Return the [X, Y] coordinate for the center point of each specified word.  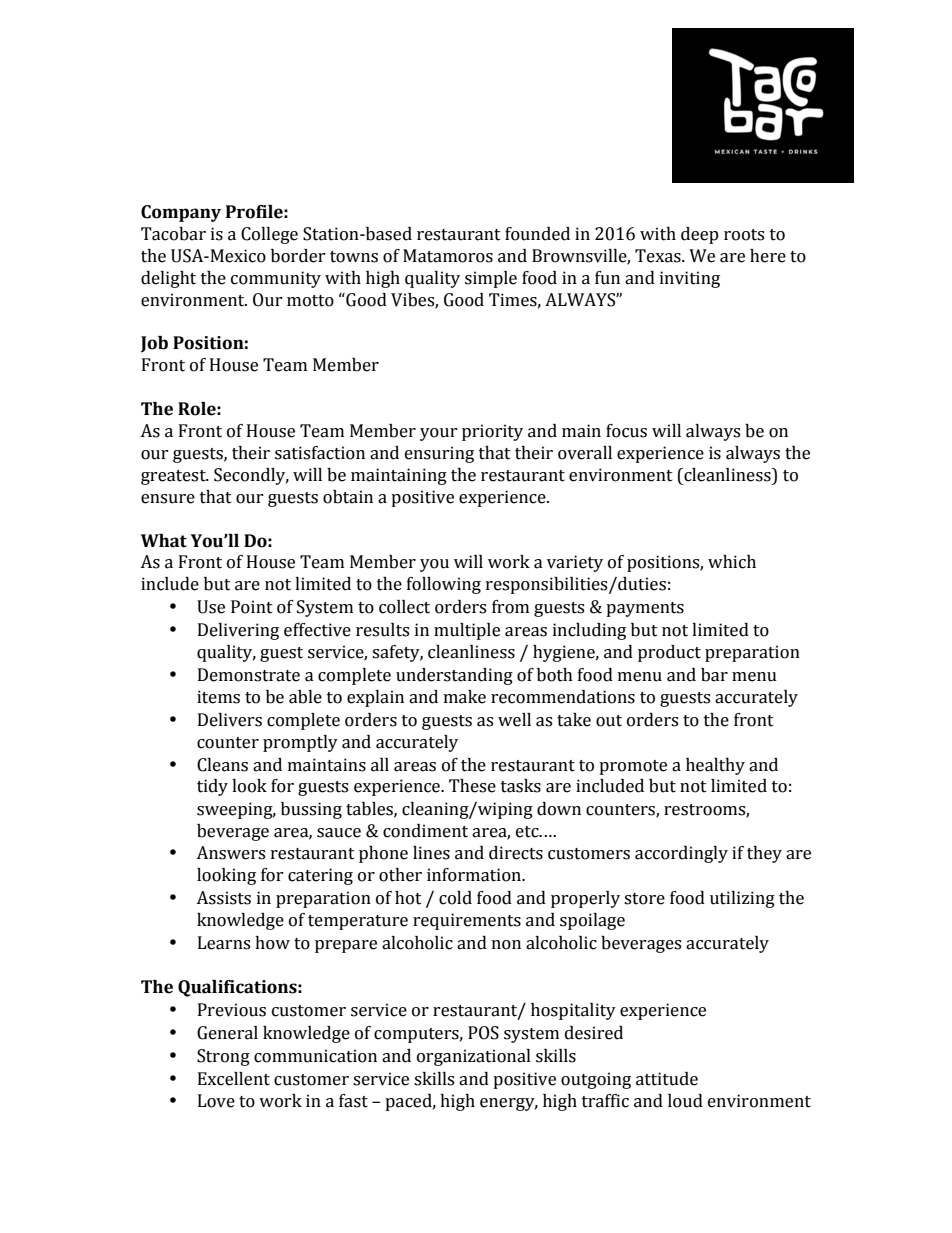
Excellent [234, 1079]
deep [700, 235]
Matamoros [448, 256]
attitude [667, 1079]
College [269, 235]
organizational [474, 1057]
